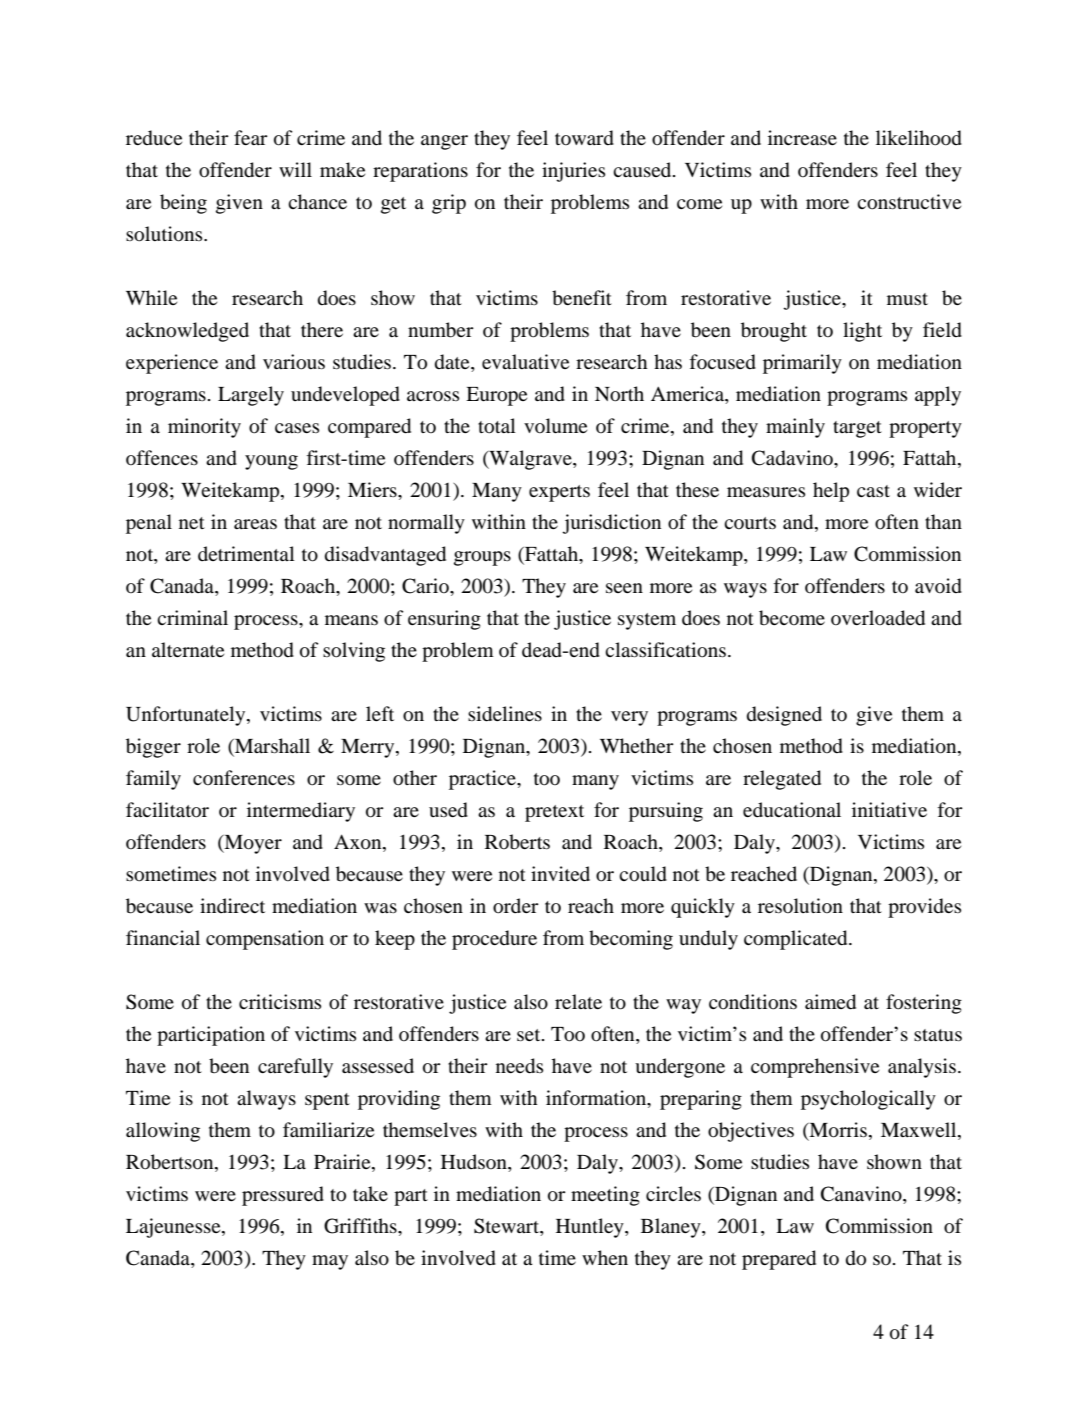 Image resolution: width=1088 pixels, height=1408 pixels. Describe the element at coordinates (578, 1001) in the screenshot. I see `relate` at that location.
